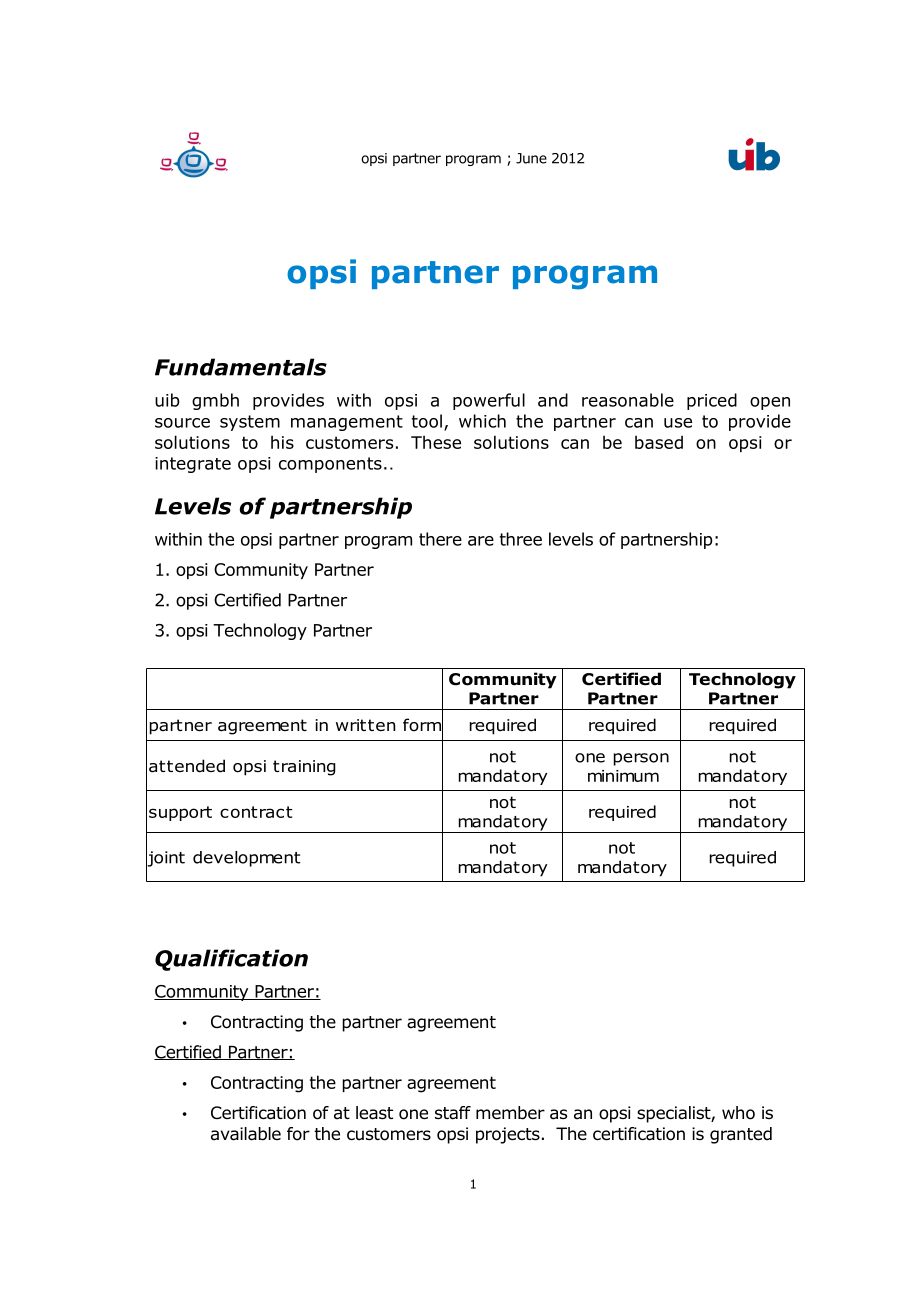 This screenshot has width=924, height=1308. Describe the element at coordinates (712, 401) in the screenshot. I see `priced` at that location.
